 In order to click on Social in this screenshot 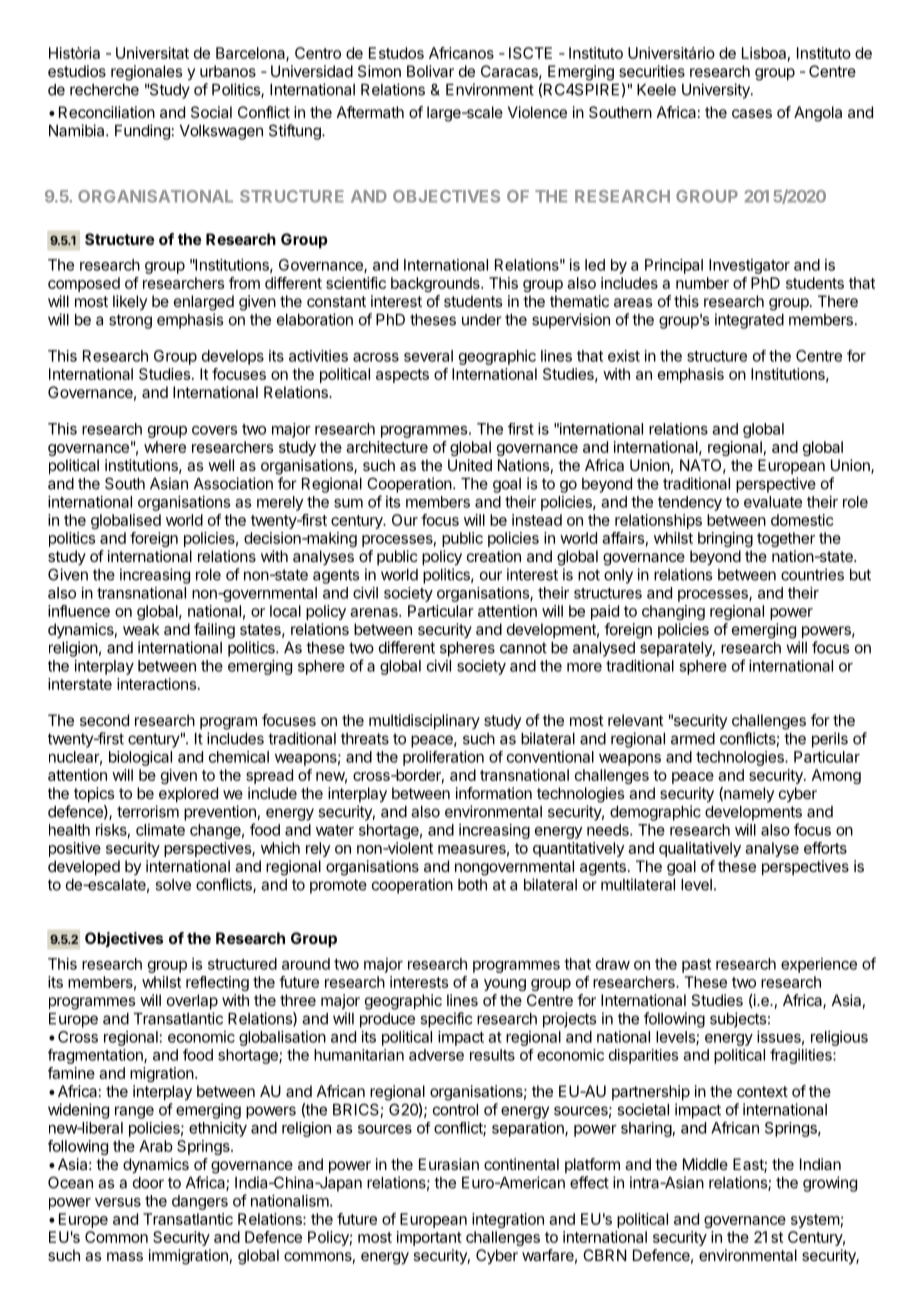, I will do `click(211, 112)`.
